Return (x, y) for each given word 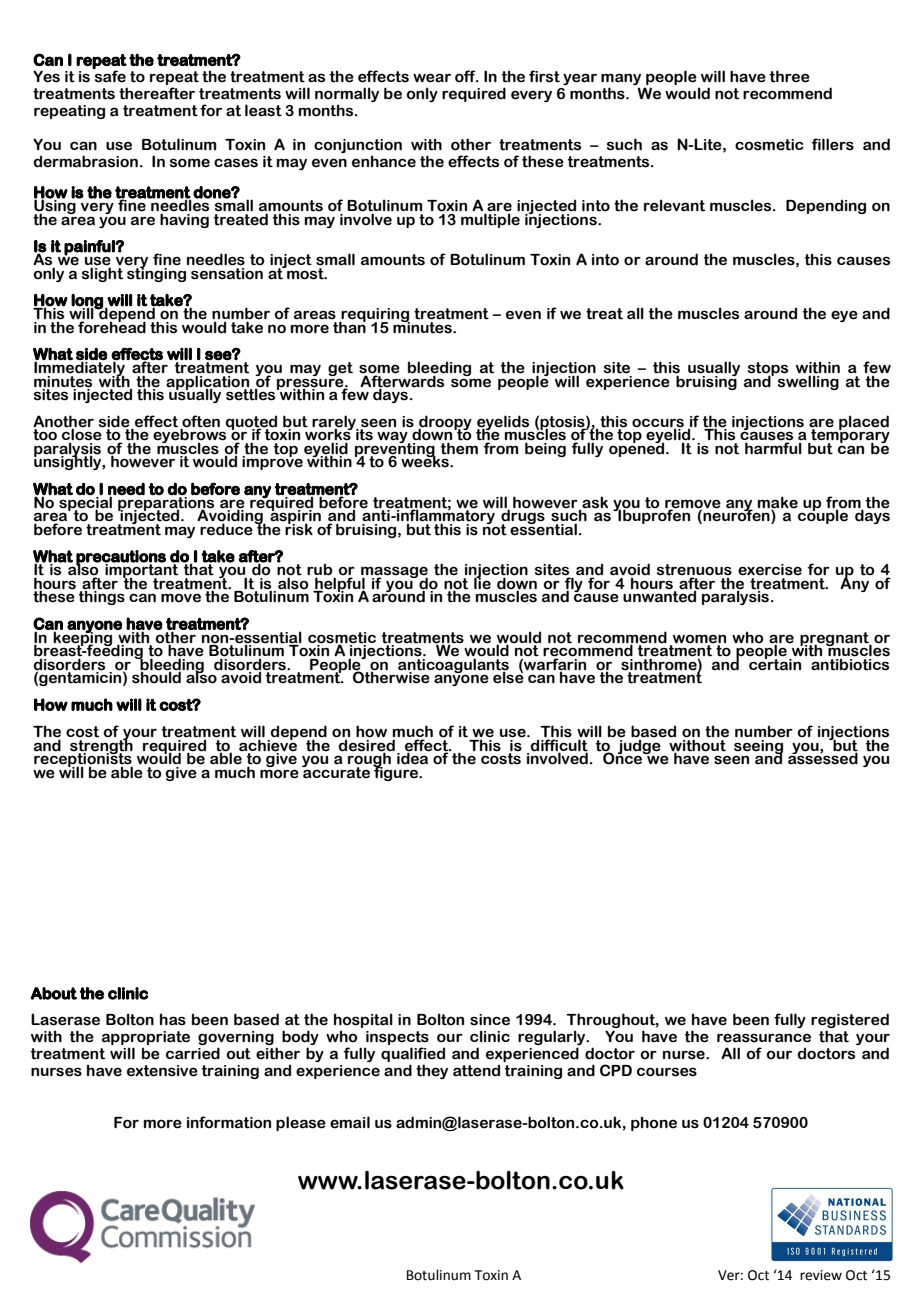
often (200, 422)
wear (432, 78)
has (173, 1019)
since (490, 1020)
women (699, 639)
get (340, 370)
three (790, 76)
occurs (658, 424)
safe (109, 75)
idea (414, 757)
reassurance (764, 1038)
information (229, 1122)
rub (321, 570)
